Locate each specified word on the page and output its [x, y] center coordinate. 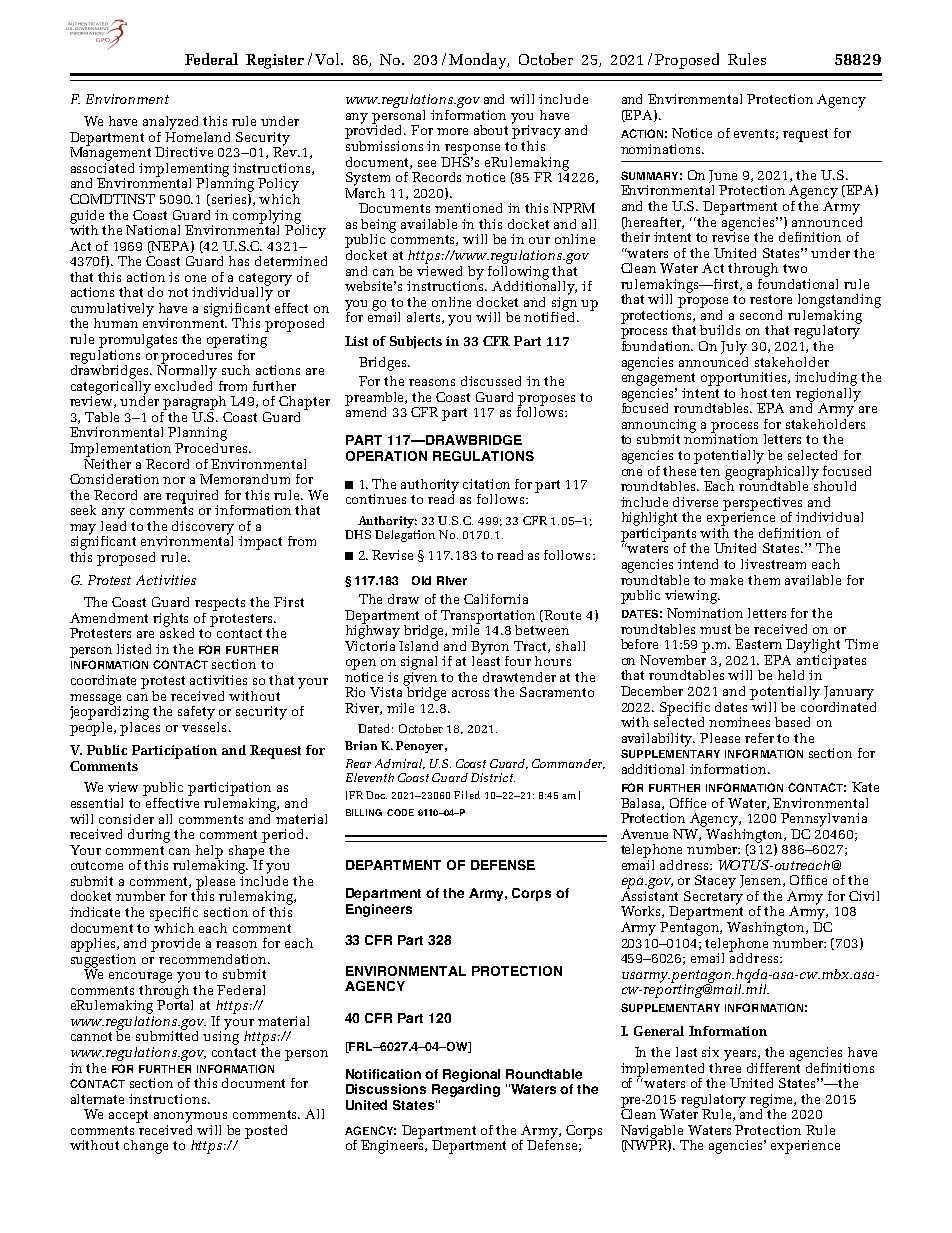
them [764, 580]
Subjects [416, 342]
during [149, 836]
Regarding [466, 1090]
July [734, 348]
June [723, 176]
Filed [467, 795]
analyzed [170, 123]
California [496, 599]
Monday [479, 61]
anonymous [190, 1117]
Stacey [715, 882]
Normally [187, 370]
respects [220, 604]
